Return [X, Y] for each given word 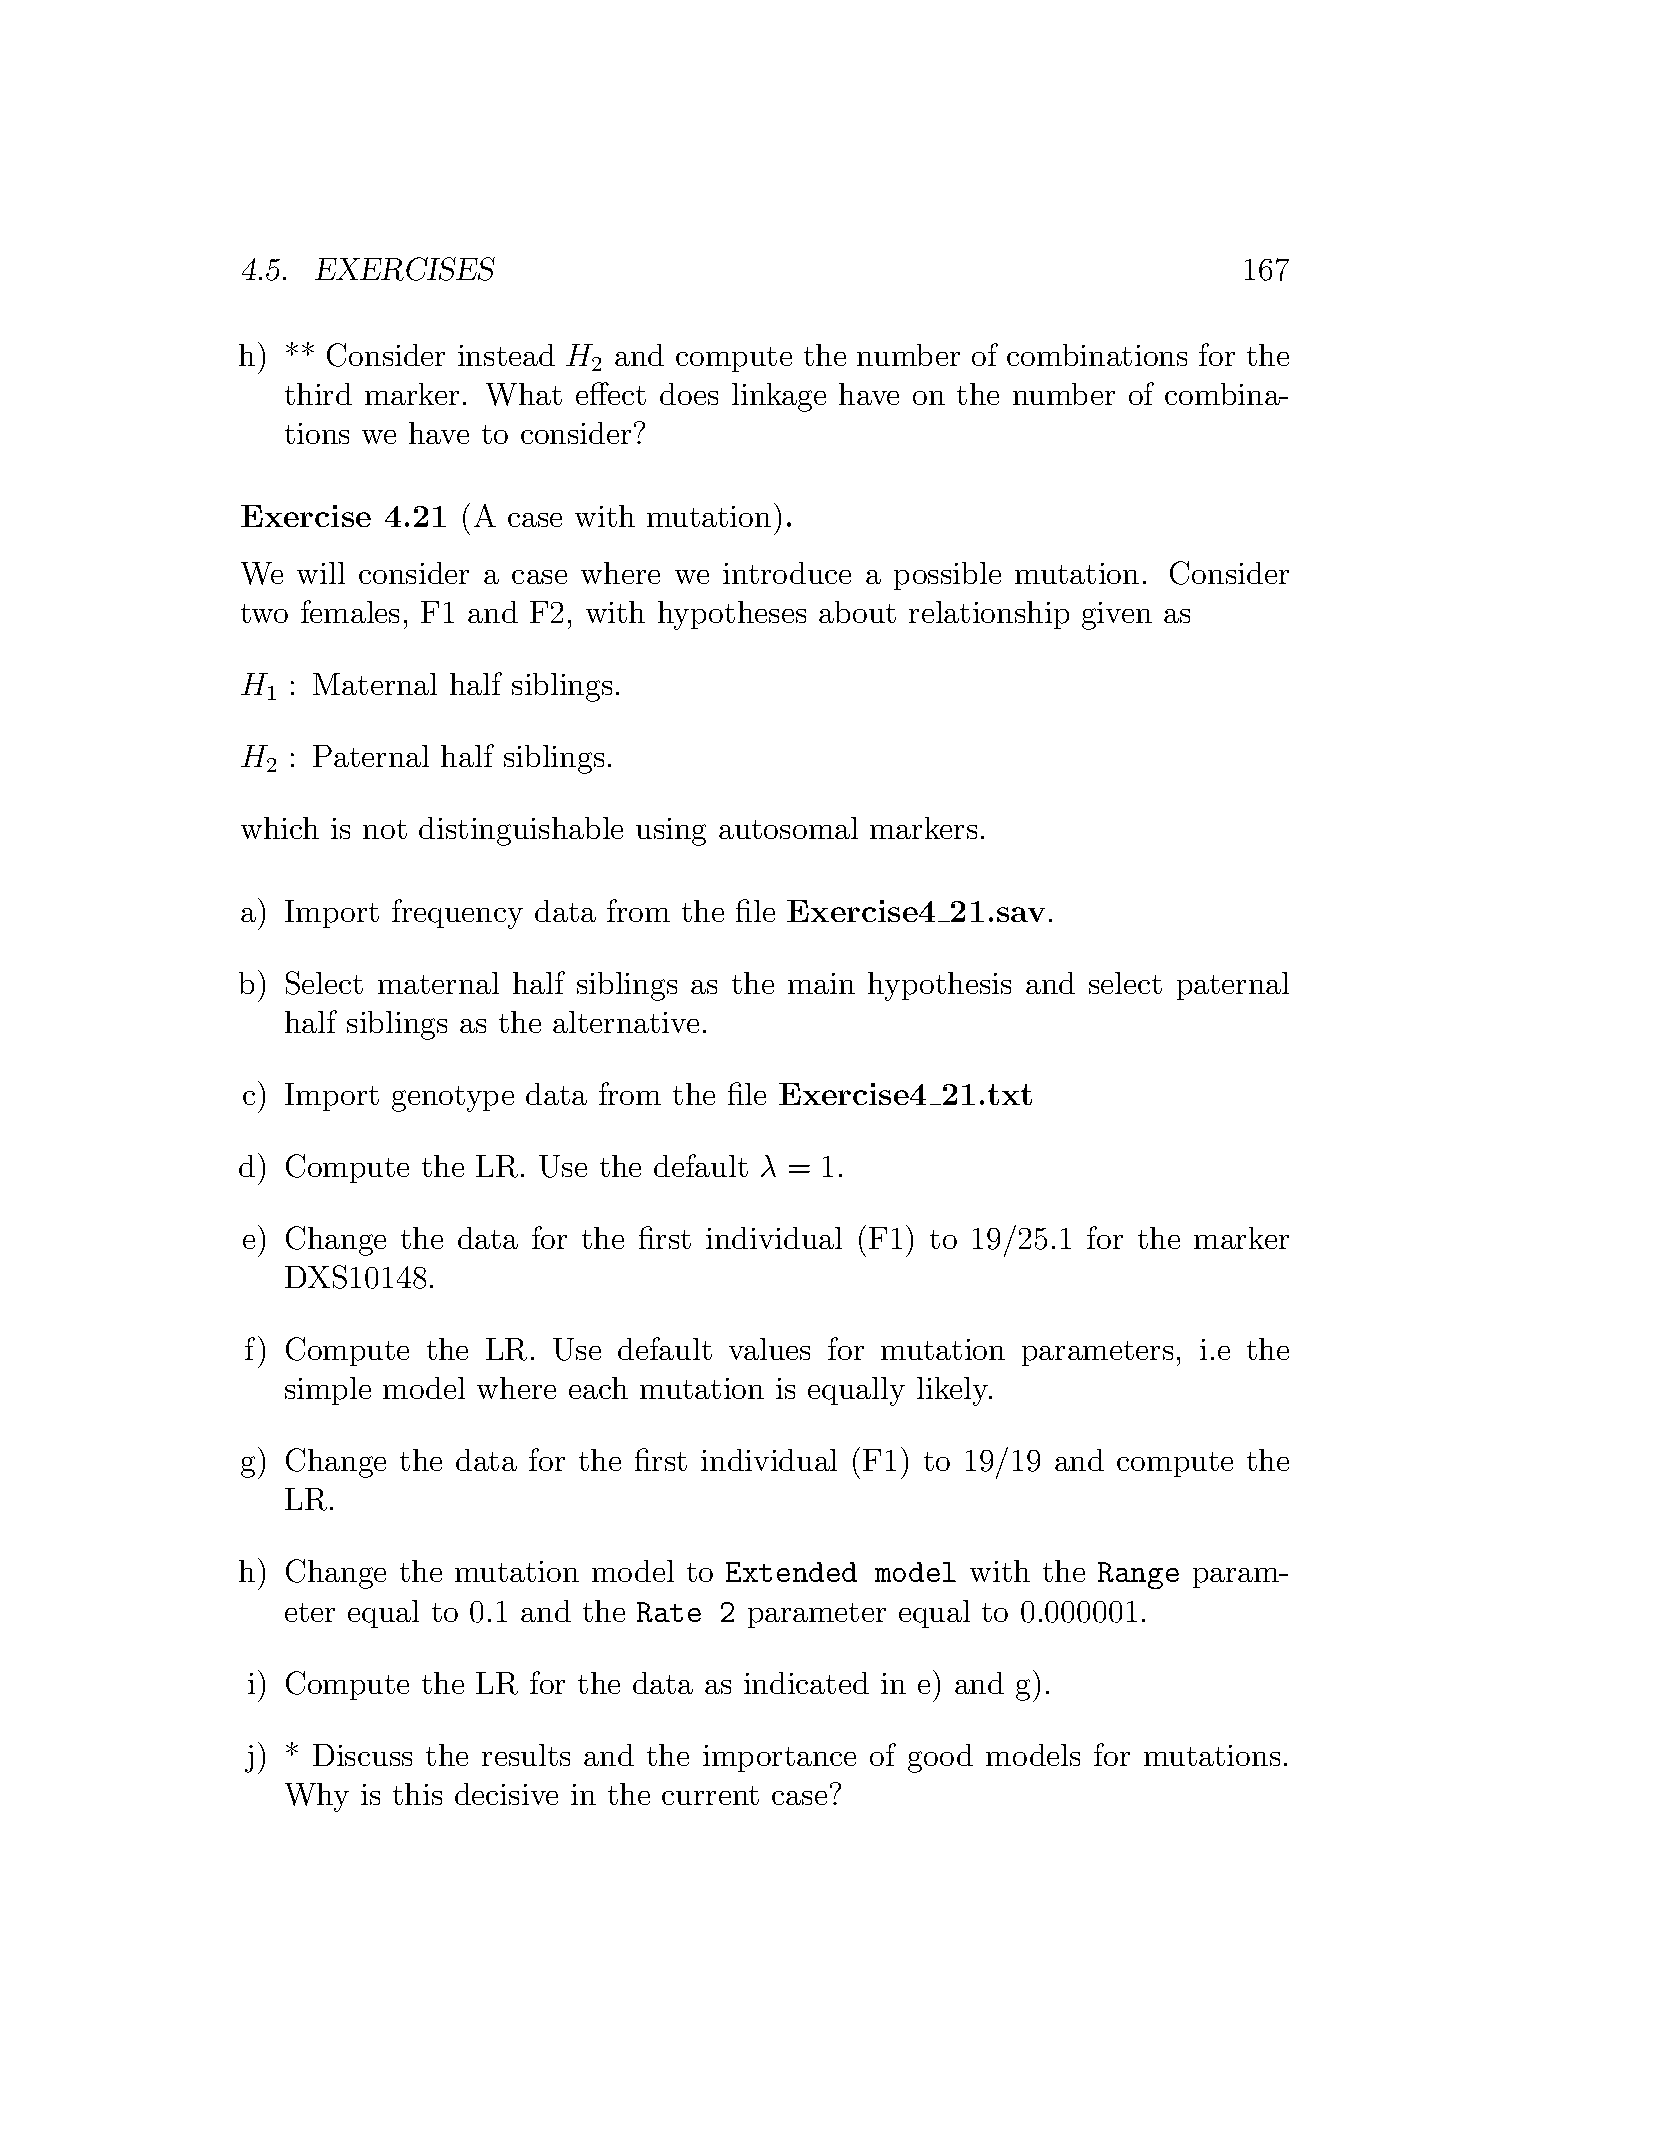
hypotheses [732, 615]
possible [947, 576]
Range [1138, 1575]
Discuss [362, 1755]
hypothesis [939, 986]
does [689, 394]
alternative [626, 1022]
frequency [457, 914]
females [350, 611]
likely [954, 1391]
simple [328, 1391]
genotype [453, 1099]
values [769, 1349]
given [1117, 616]
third [318, 394]
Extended [791, 1572]
